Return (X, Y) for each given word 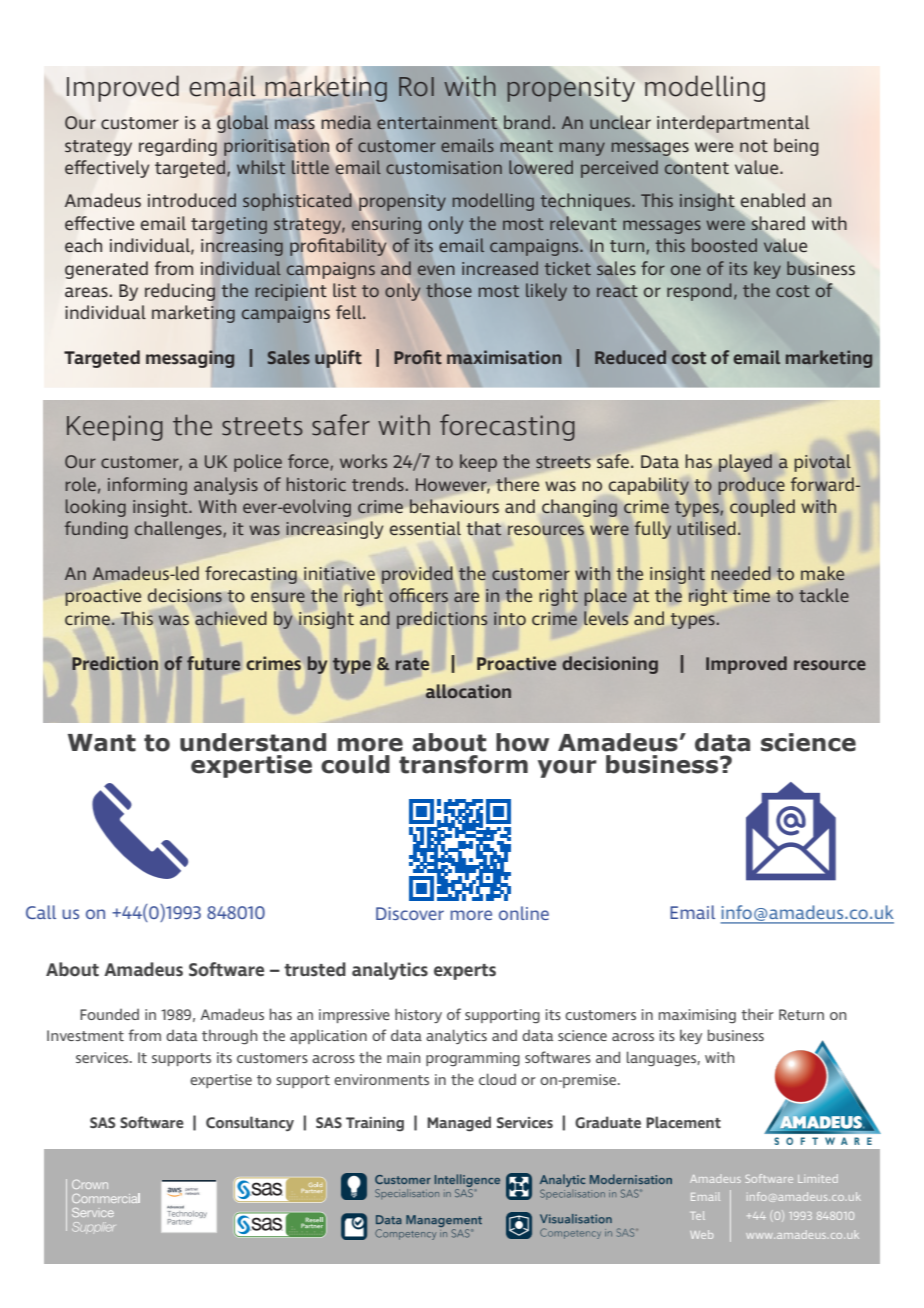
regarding (178, 147)
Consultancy (250, 1123)
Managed (459, 1124)
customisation (444, 167)
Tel (698, 1215)
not (754, 146)
